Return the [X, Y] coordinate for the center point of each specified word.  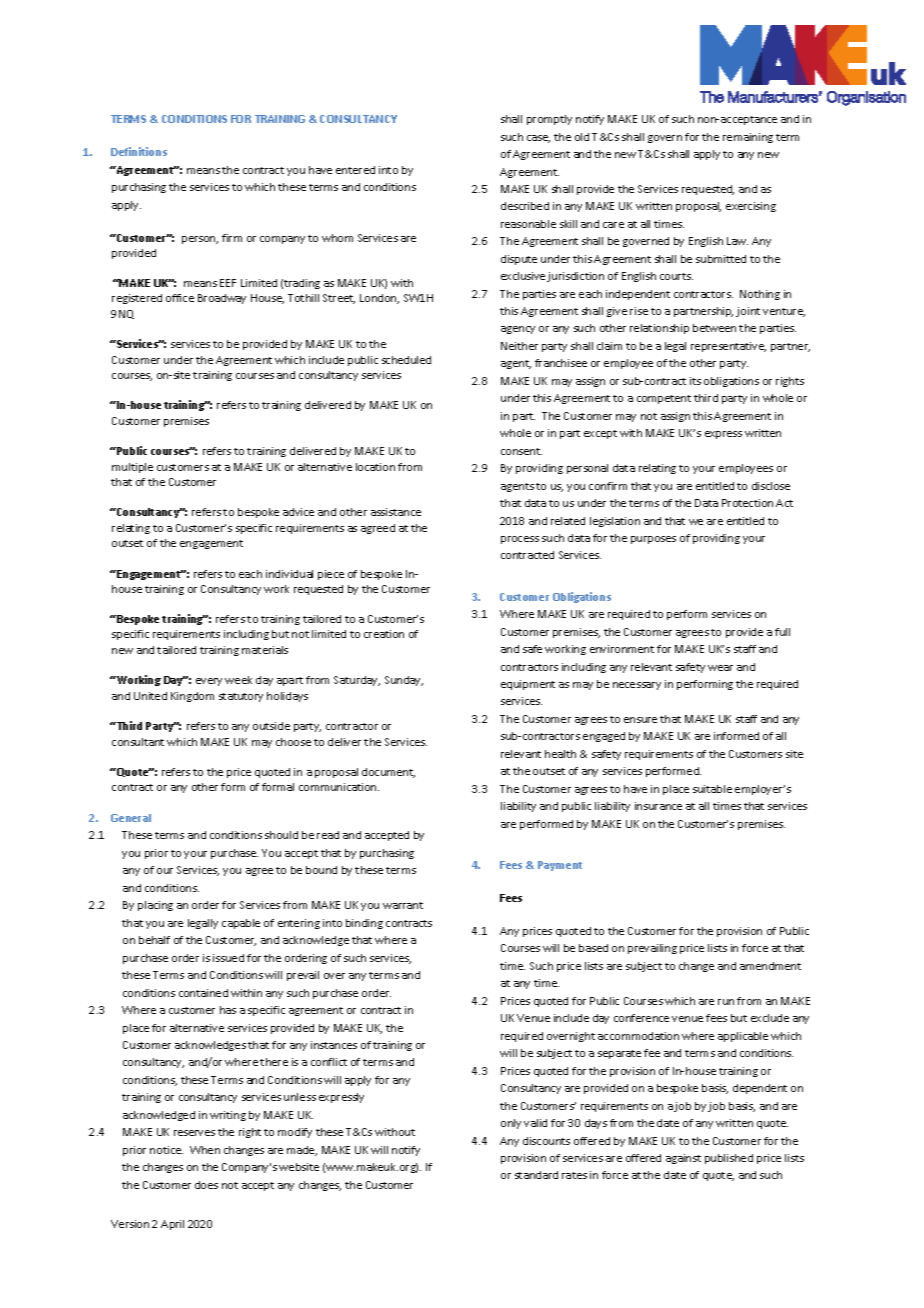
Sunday [404, 681]
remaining [748, 138]
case [538, 139]
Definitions [139, 151]
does [206, 1185]
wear [720, 668]
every [209, 682]
